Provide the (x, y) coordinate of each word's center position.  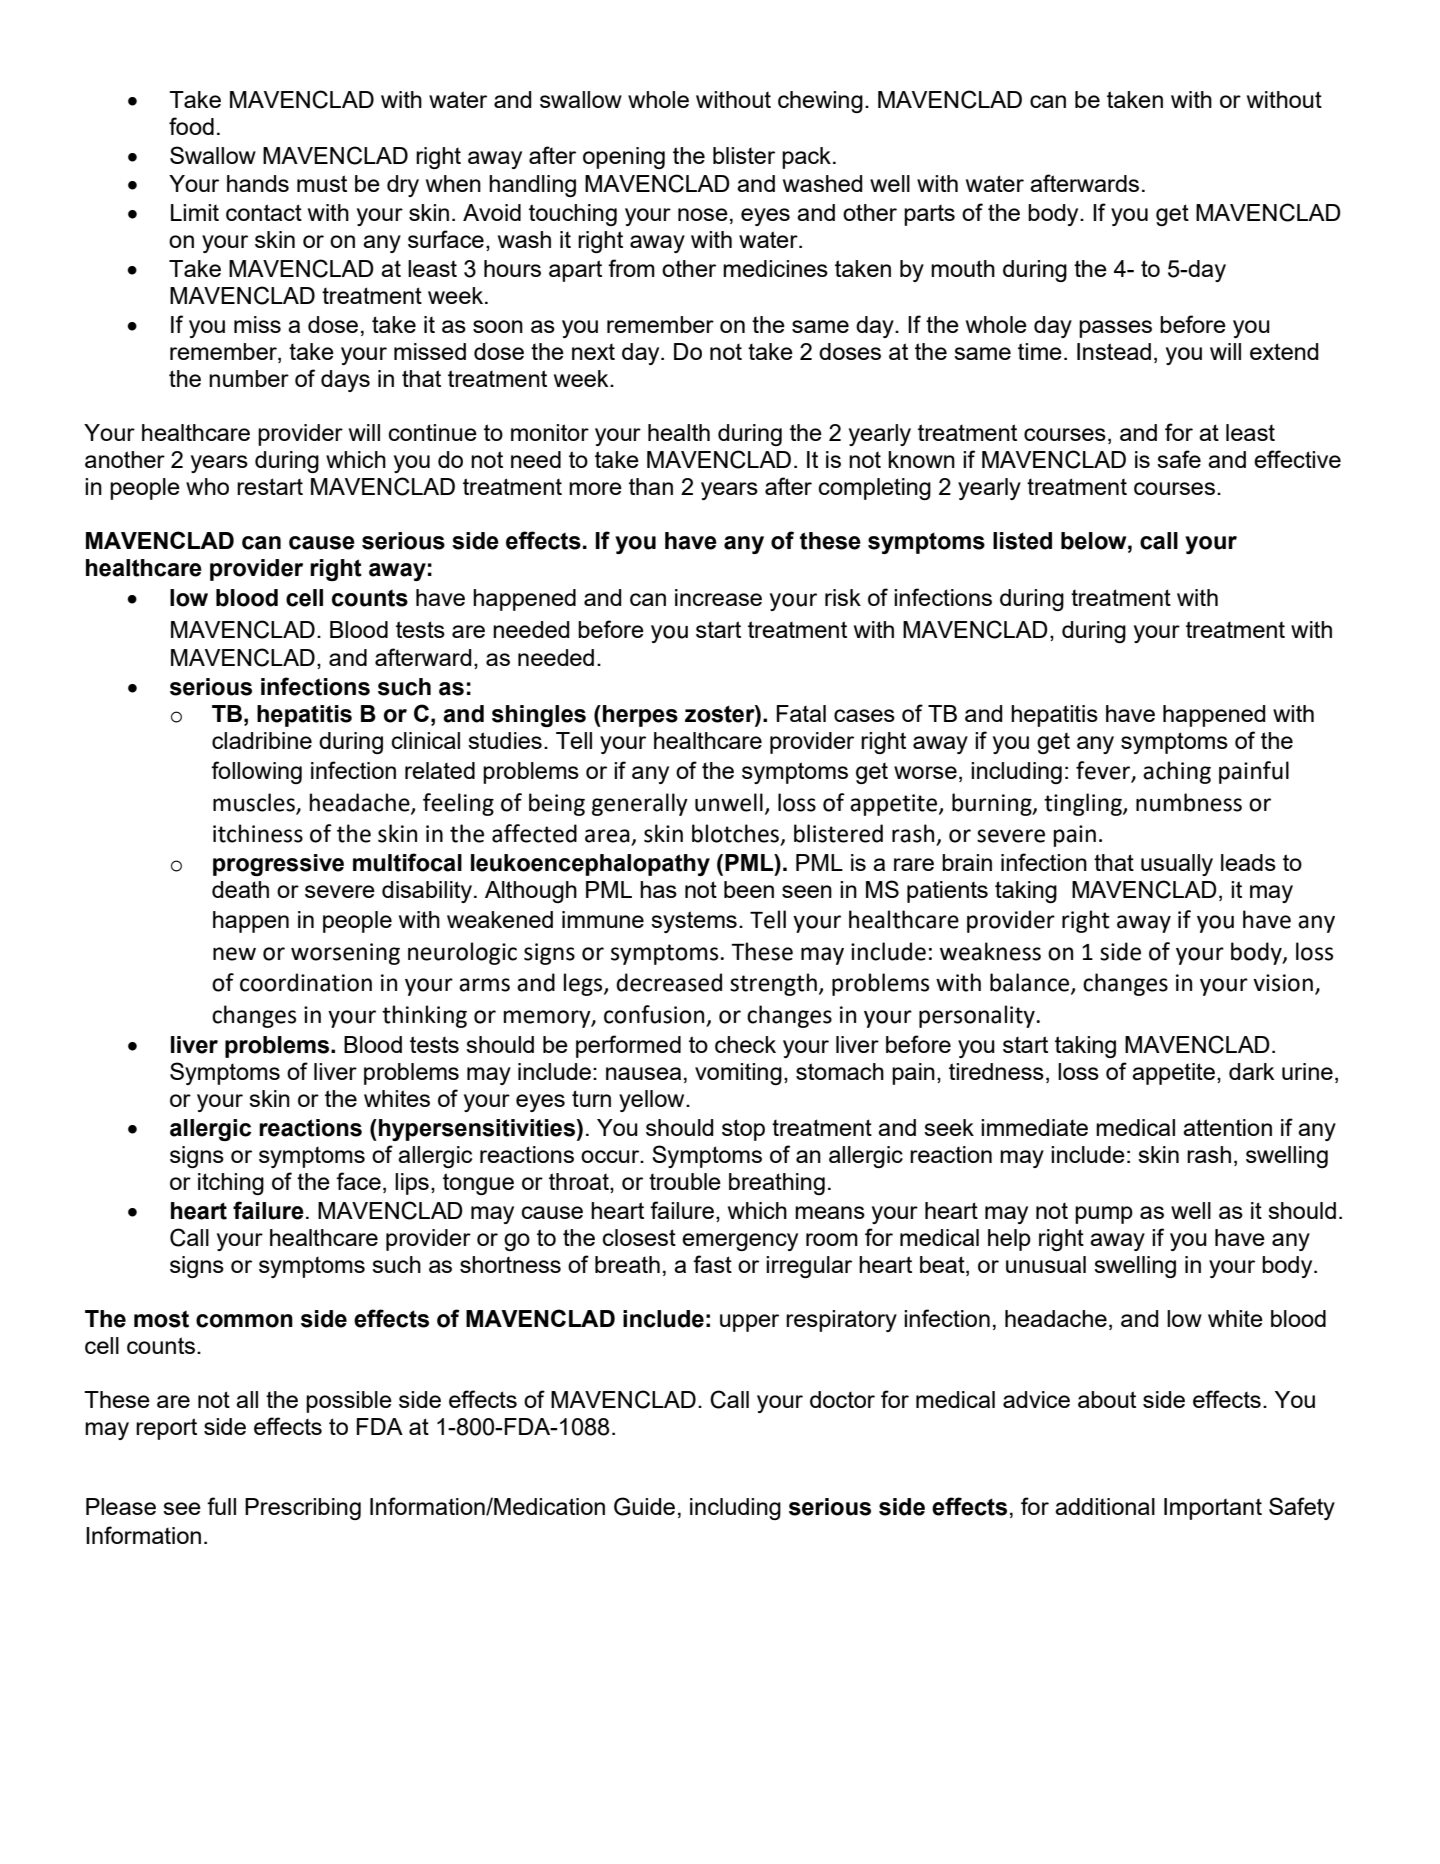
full (221, 1506)
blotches (736, 834)
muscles (254, 802)
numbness (1189, 802)
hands (258, 183)
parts (929, 215)
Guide (644, 1506)
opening (624, 158)
